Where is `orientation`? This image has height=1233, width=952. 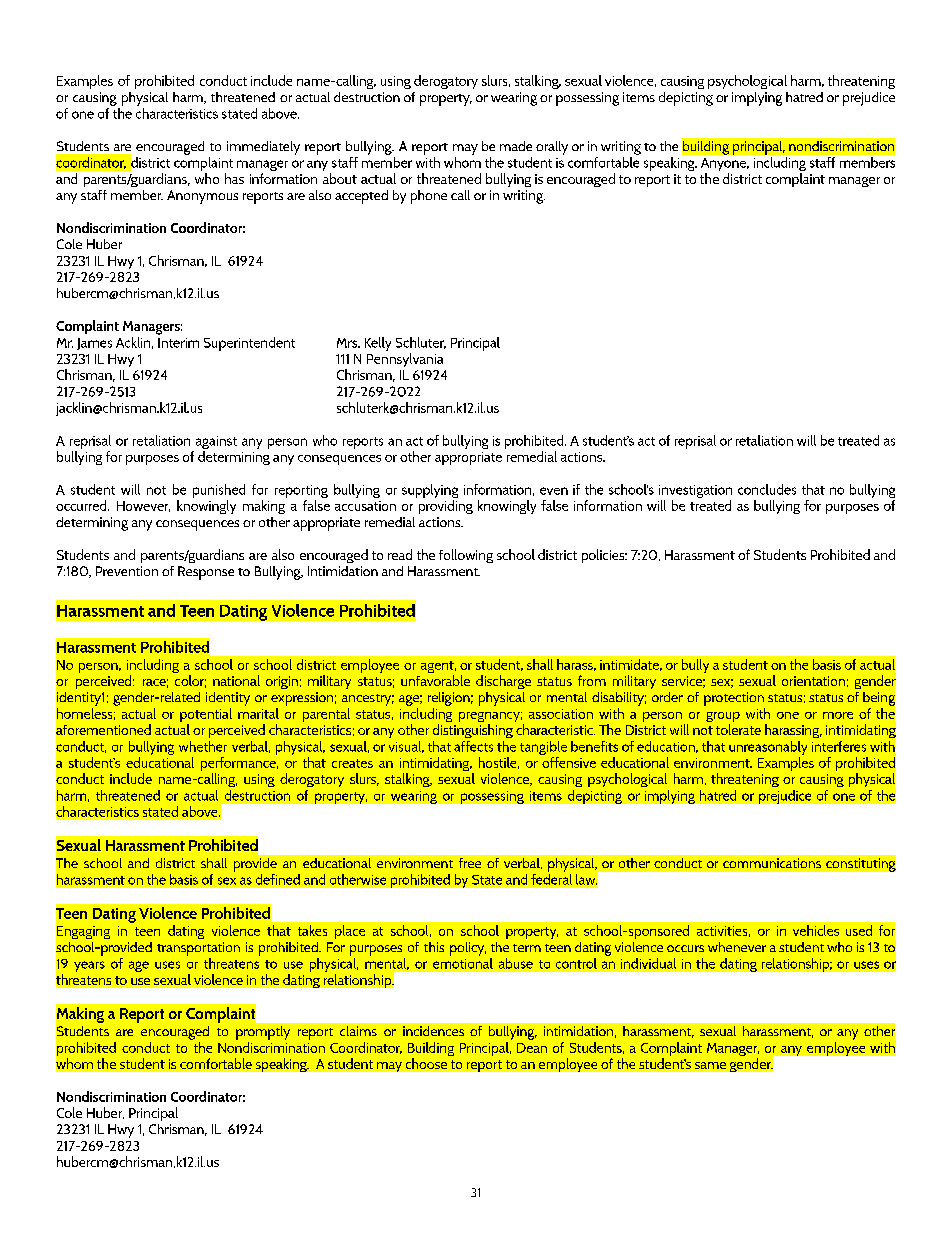
orientation is located at coordinates (813, 681).
